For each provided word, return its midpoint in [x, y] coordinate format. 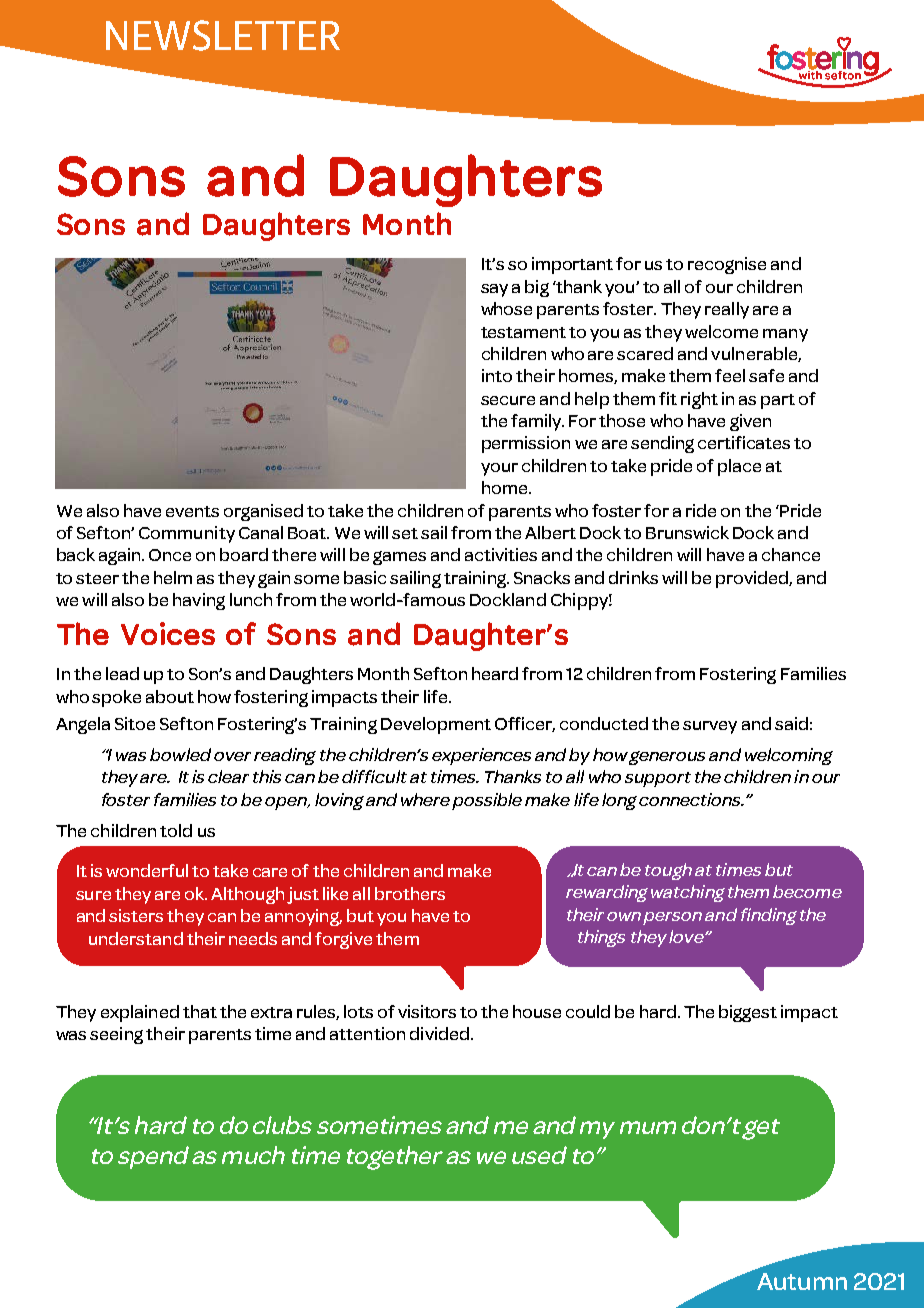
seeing [116, 1035]
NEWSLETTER [223, 35]
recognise [727, 265]
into [497, 375]
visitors [427, 1011]
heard [495, 673]
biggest [748, 1013]
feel [730, 375]
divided [439, 1033]
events [192, 511]
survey [710, 727]
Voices [168, 633]
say [494, 290]
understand [136, 938]
